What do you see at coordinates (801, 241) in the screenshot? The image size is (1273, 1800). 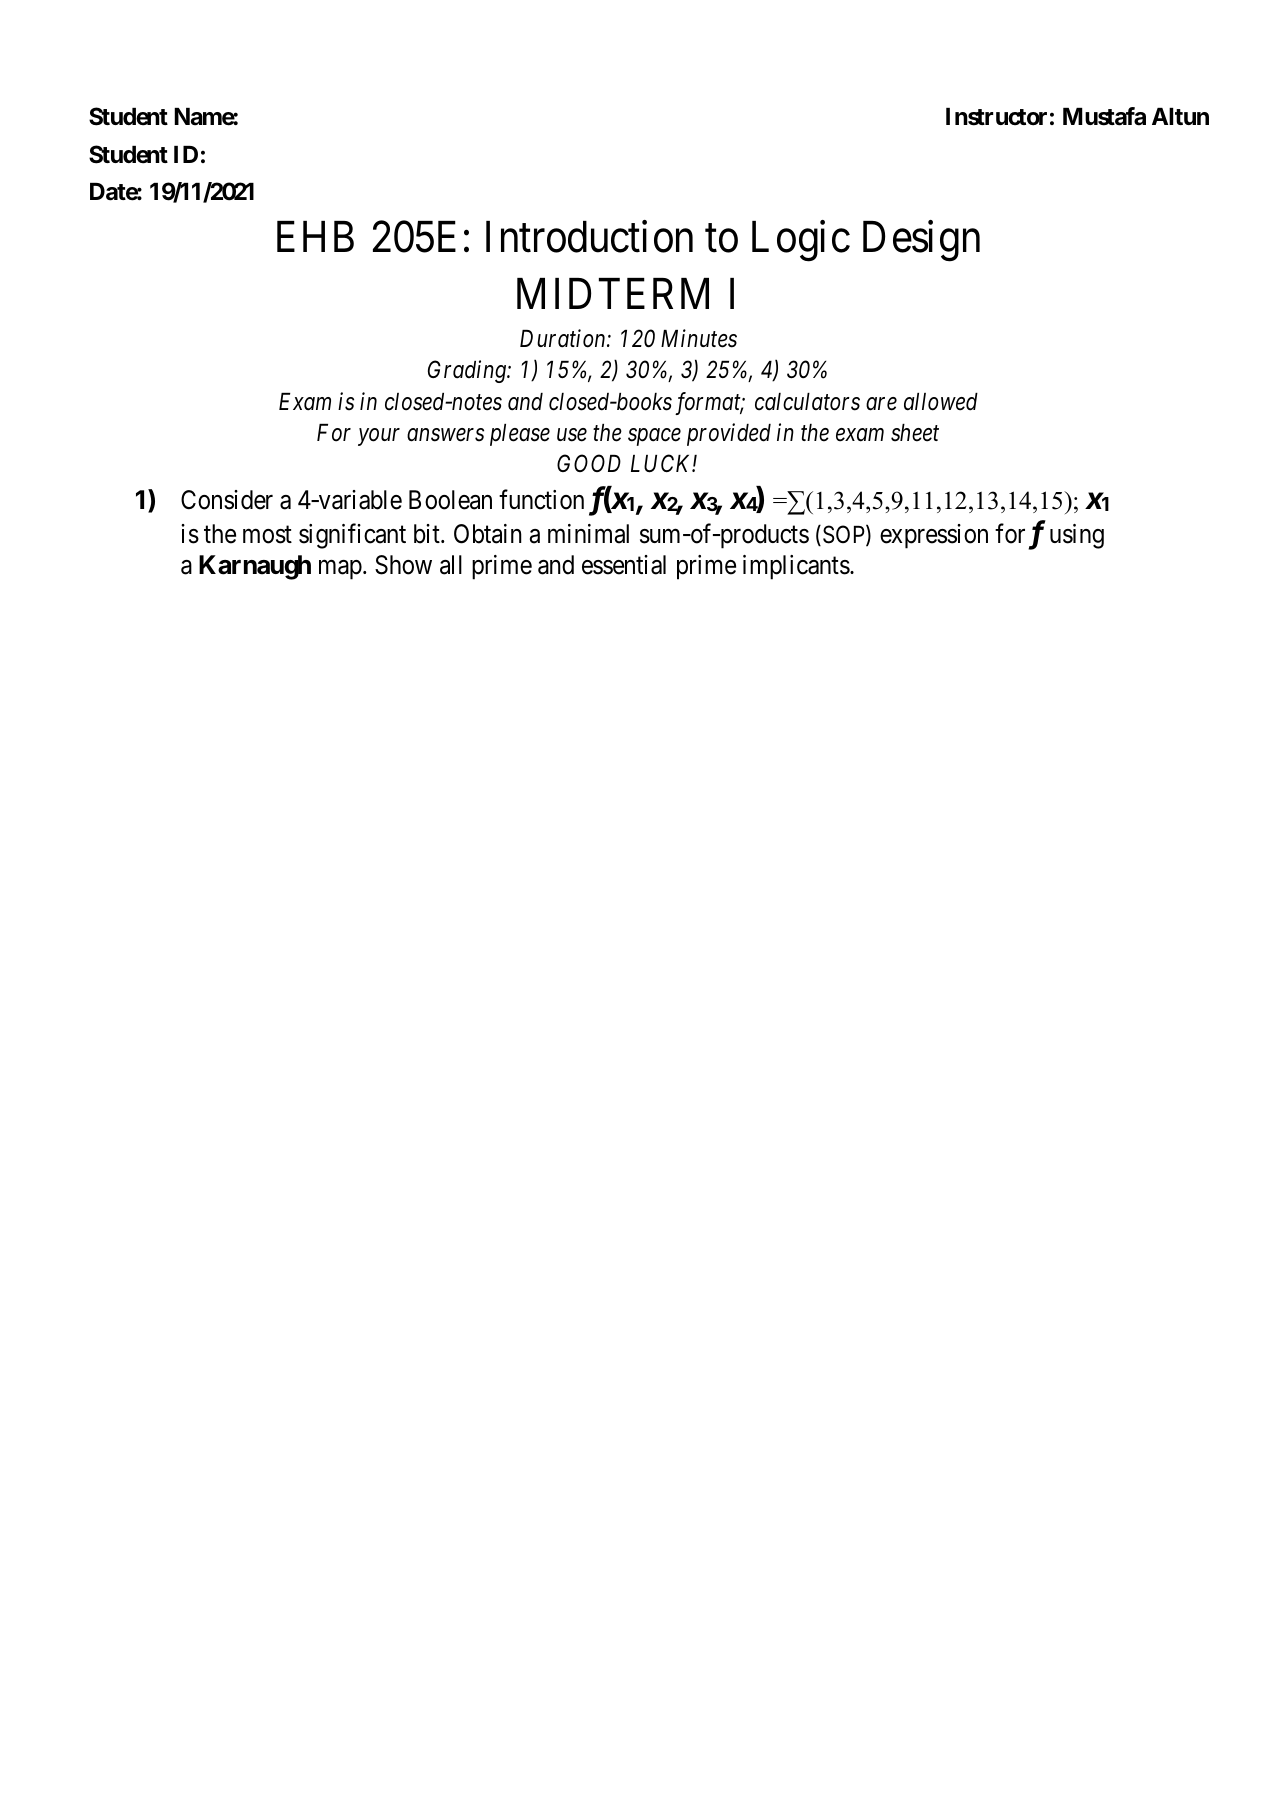 I see `Logic` at bounding box center [801, 241].
